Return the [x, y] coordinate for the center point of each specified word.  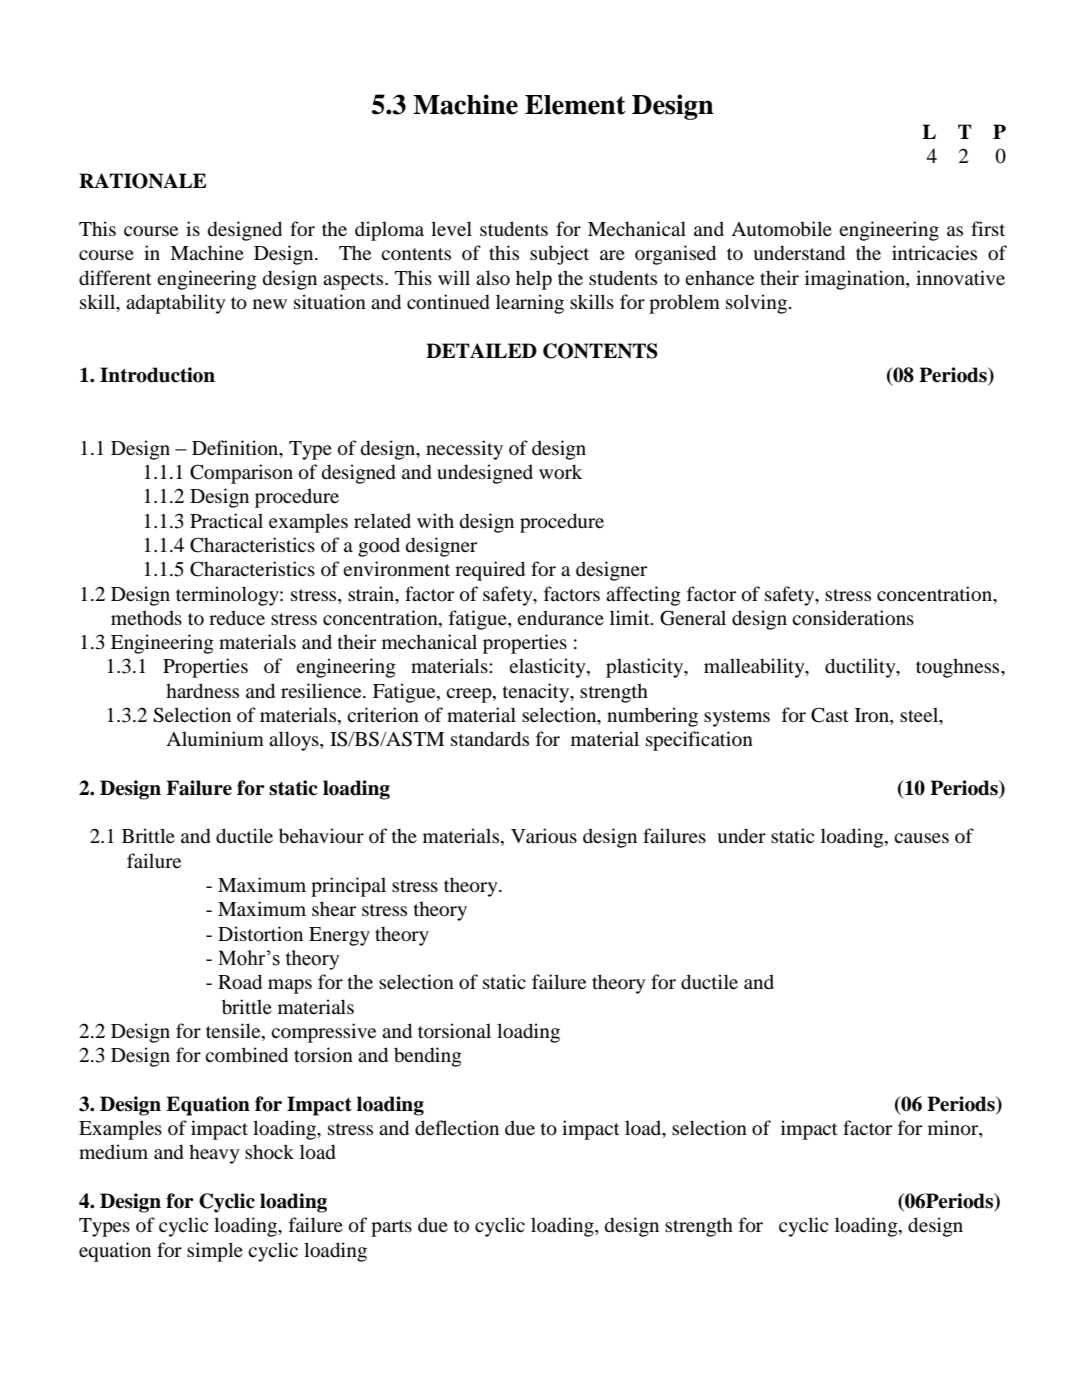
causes [921, 838]
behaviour [321, 836]
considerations [853, 618]
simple [215, 1252]
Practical [226, 520]
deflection [457, 1128]
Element [575, 105]
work [560, 472]
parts [391, 1228]
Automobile [781, 229]
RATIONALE [142, 181]
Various [544, 836]
